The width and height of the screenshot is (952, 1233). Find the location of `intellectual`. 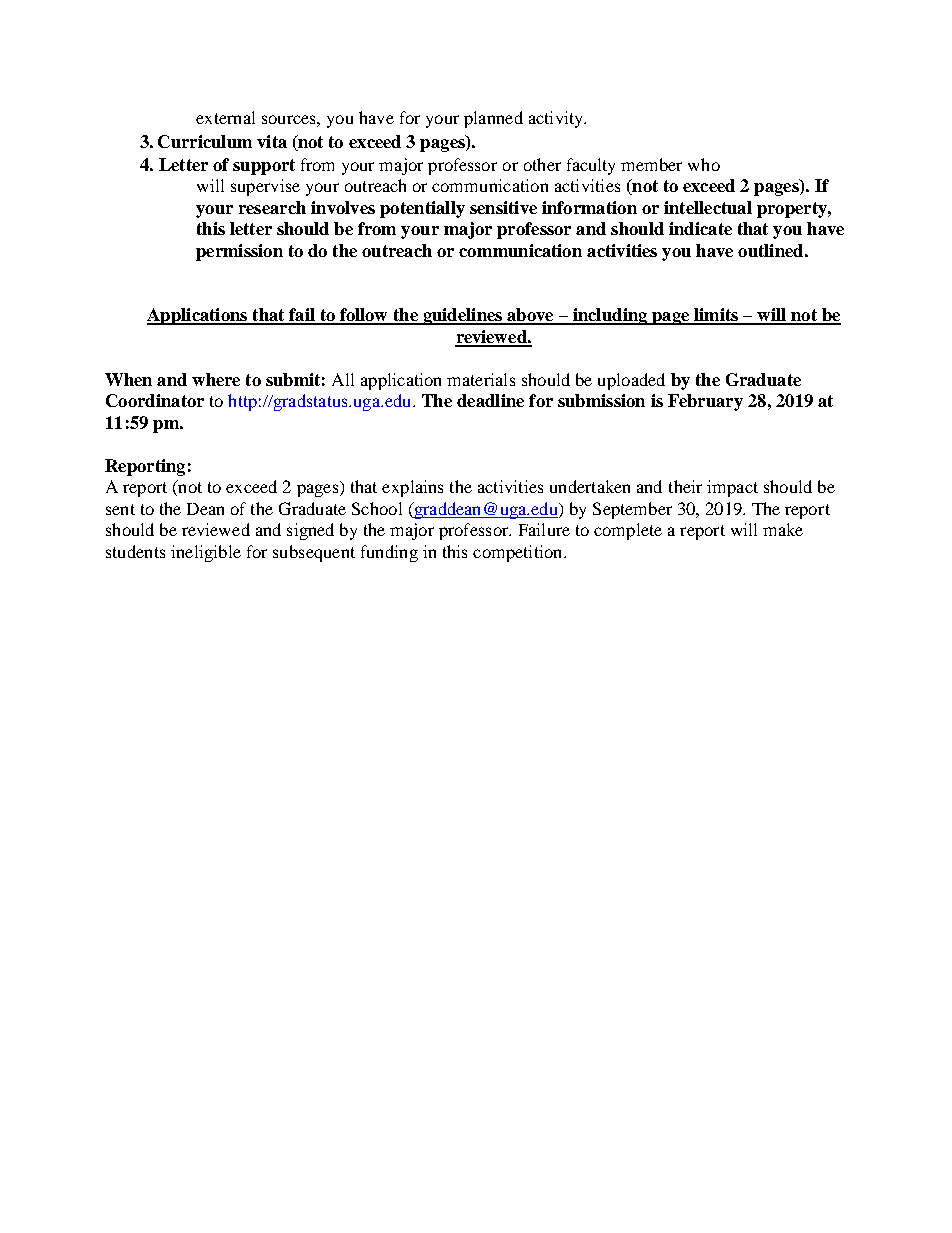

intellectual is located at coordinates (708, 207).
